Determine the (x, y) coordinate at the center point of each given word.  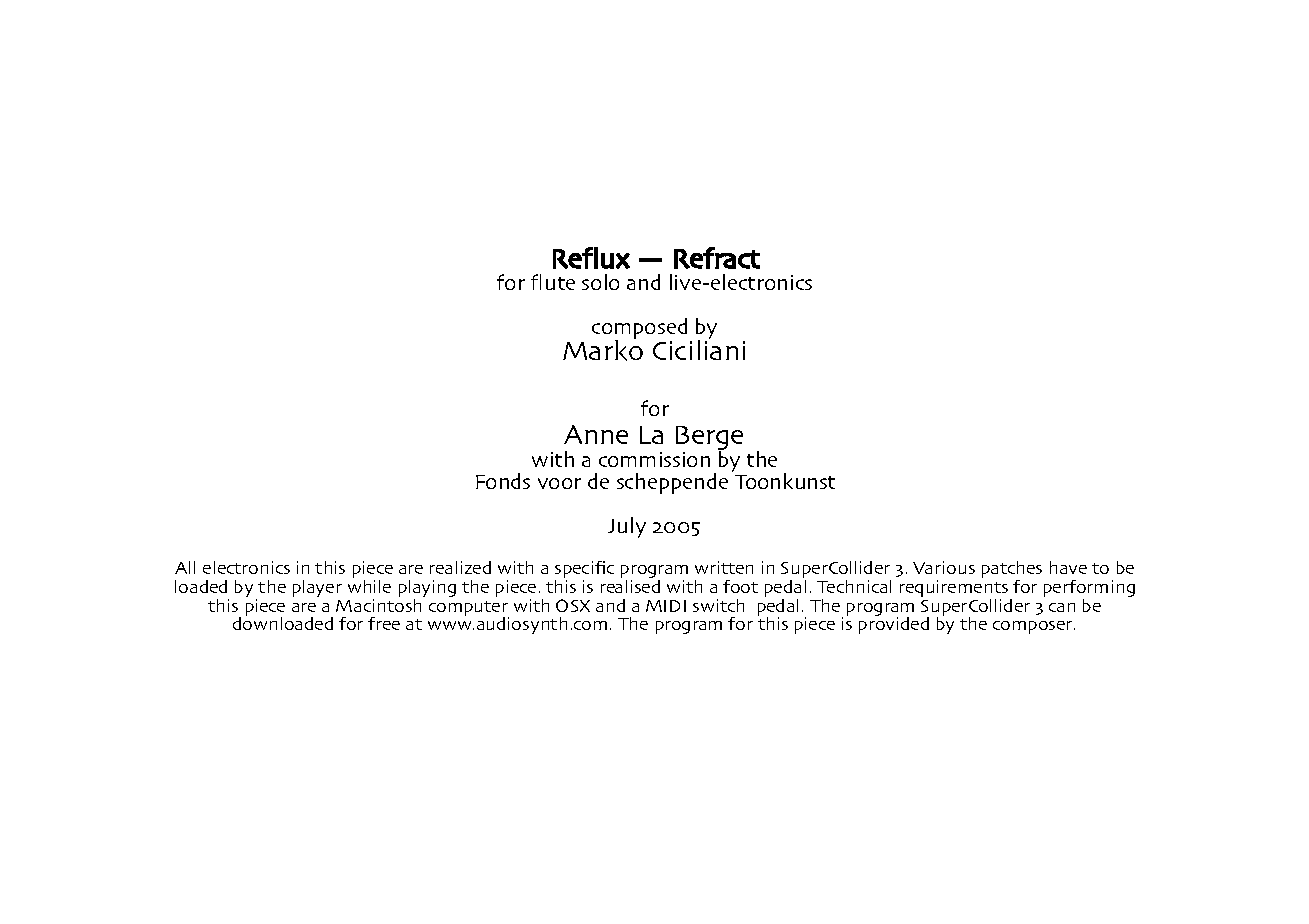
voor (559, 483)
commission (654, 459)
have (1068, 567)
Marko (603, 349)
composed (639, 330)
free (384, 623)
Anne (596, 434)
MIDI (666, 606)
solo (600, 282)
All (185, 567)
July (627, 527)
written (724, 567)
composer (1034, 627)
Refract (717, 258)
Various (944, 567)
